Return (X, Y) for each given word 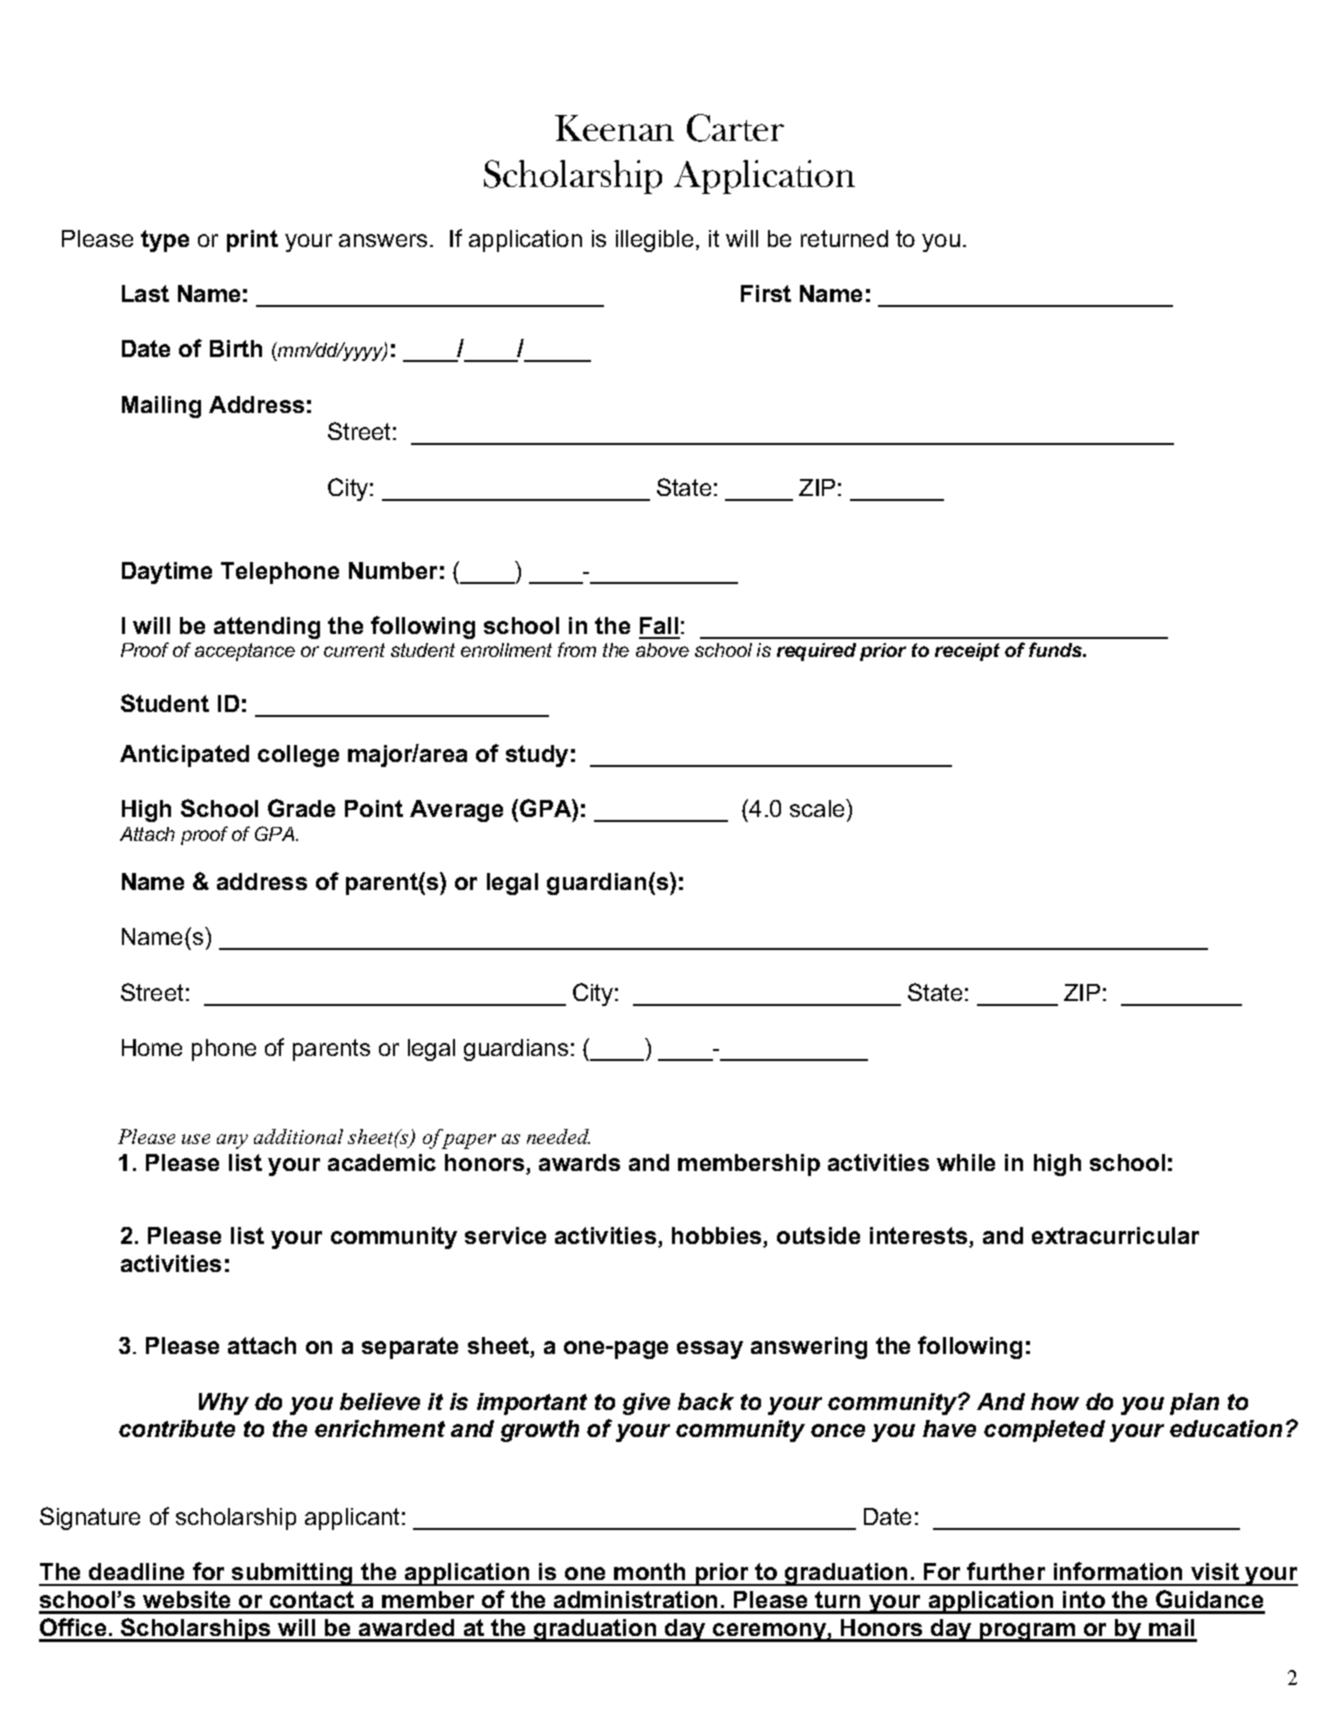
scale (818, 808)
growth (540, 1431)
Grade (301, 808)
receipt (967, 652)
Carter (735, 128)
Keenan (614, 128)
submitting (293, 1574)
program (1027, 1632)
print (252, 241)
